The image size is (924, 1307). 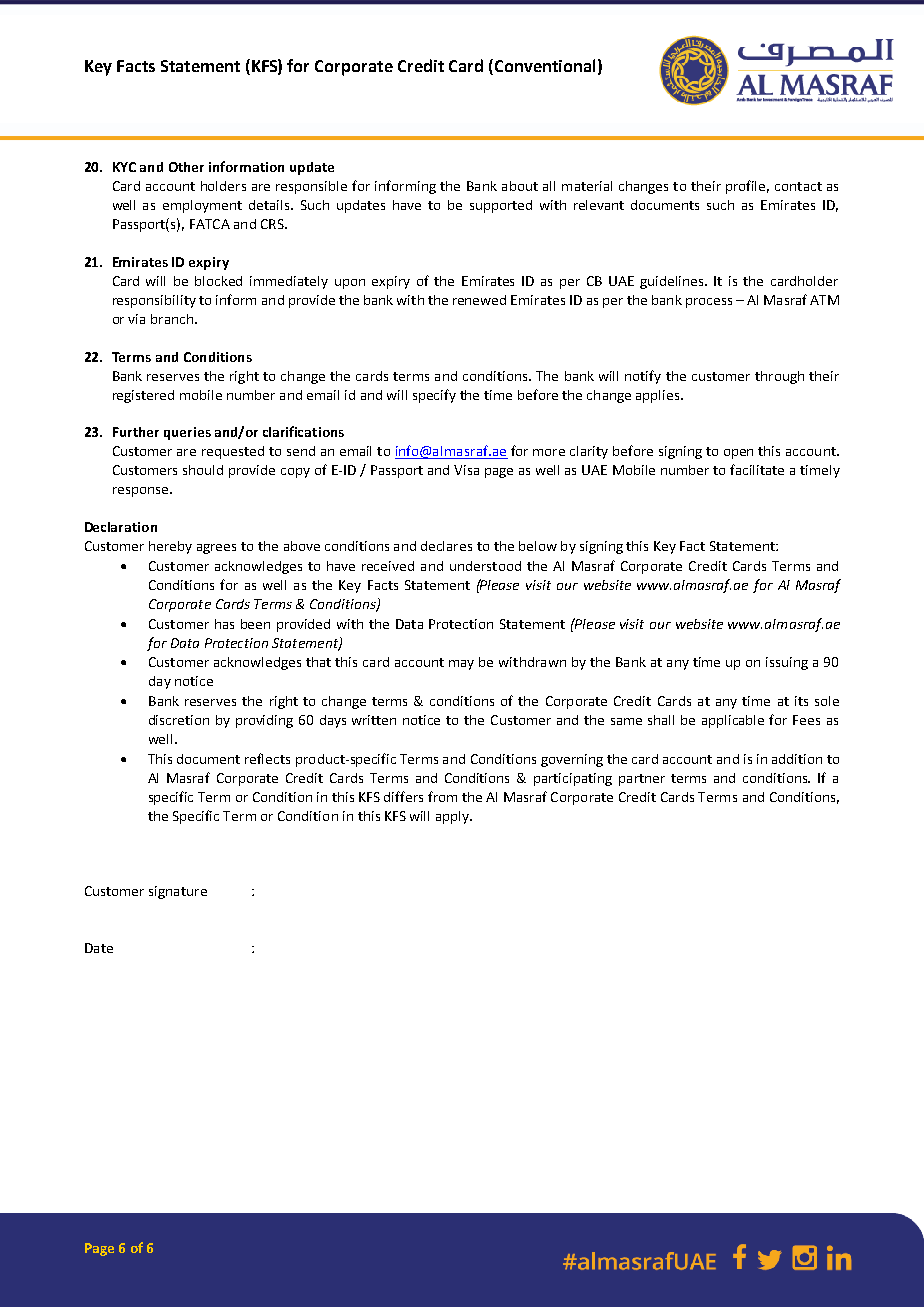 I want to click on branch, so click(x=172, y=319).
